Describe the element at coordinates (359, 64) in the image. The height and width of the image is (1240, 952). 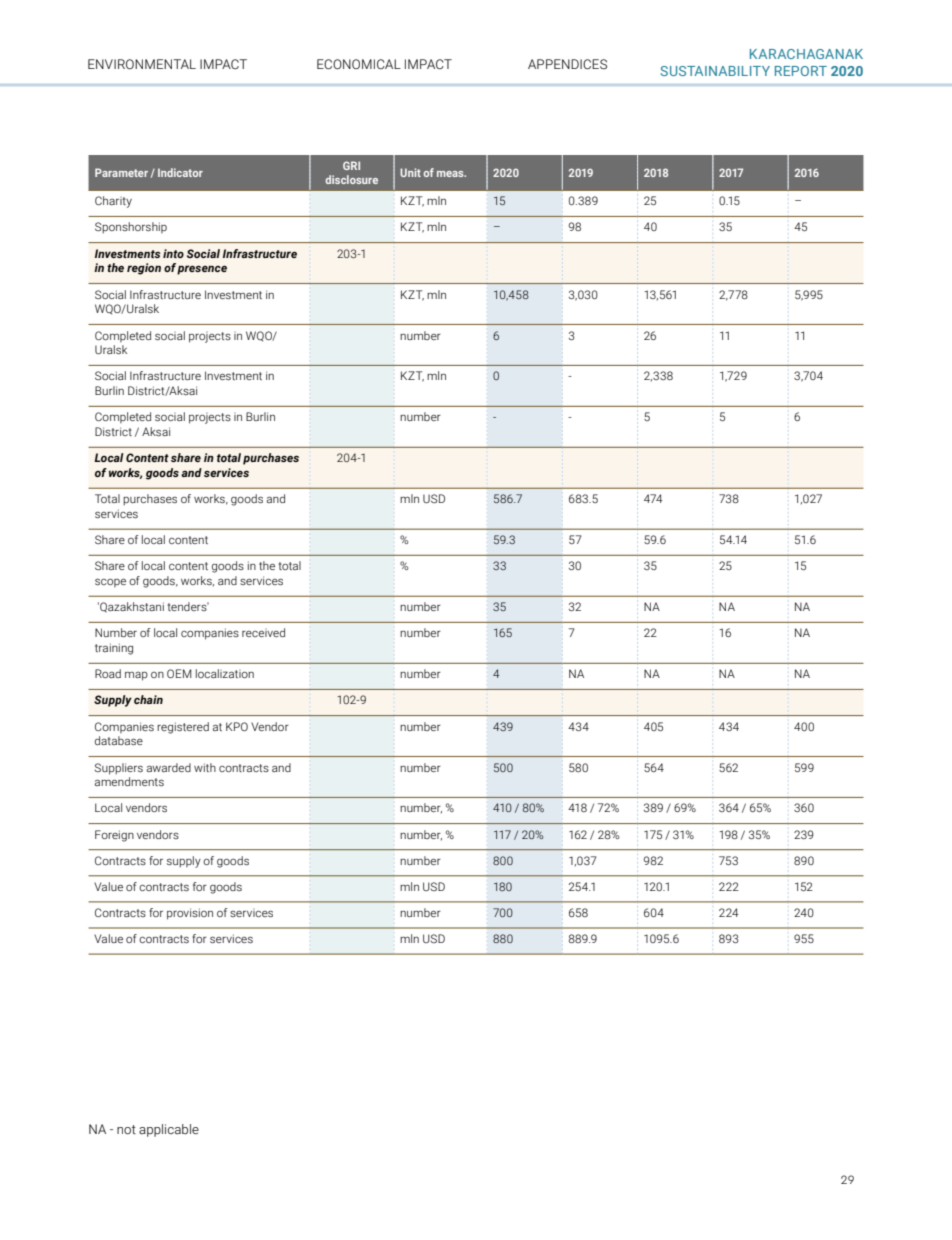
I see `ECONOMICAL` at that location.
